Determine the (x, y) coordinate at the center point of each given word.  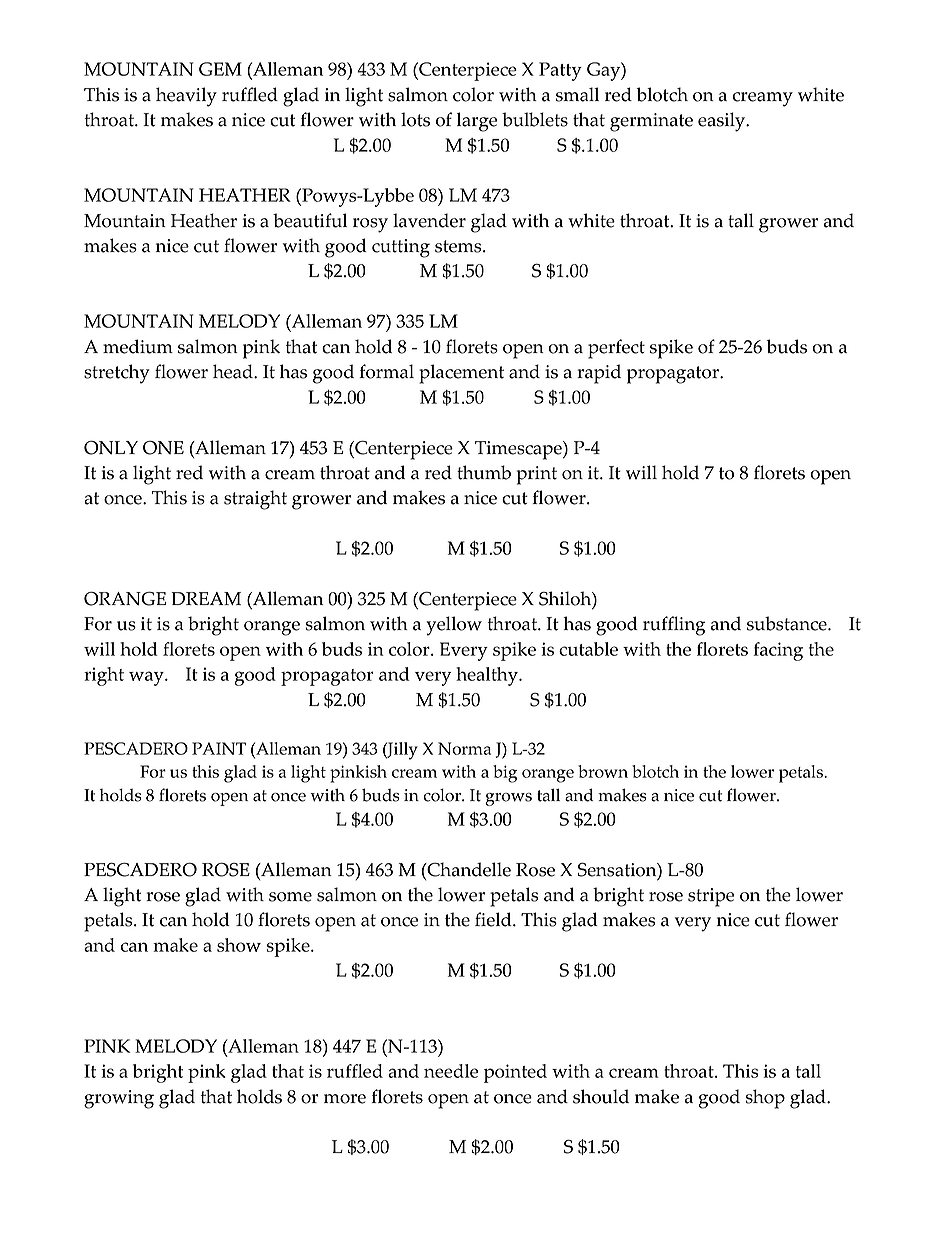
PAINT (219, 748)
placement (461, 374)
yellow (454, 626)
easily (723, 122)
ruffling (674, 626)
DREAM (206, 598)
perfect (616, 349)
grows (508, 799)
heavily (186, 97)
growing (119, 1099)
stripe (711, 897)
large (477, 122)
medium (138, 346)
